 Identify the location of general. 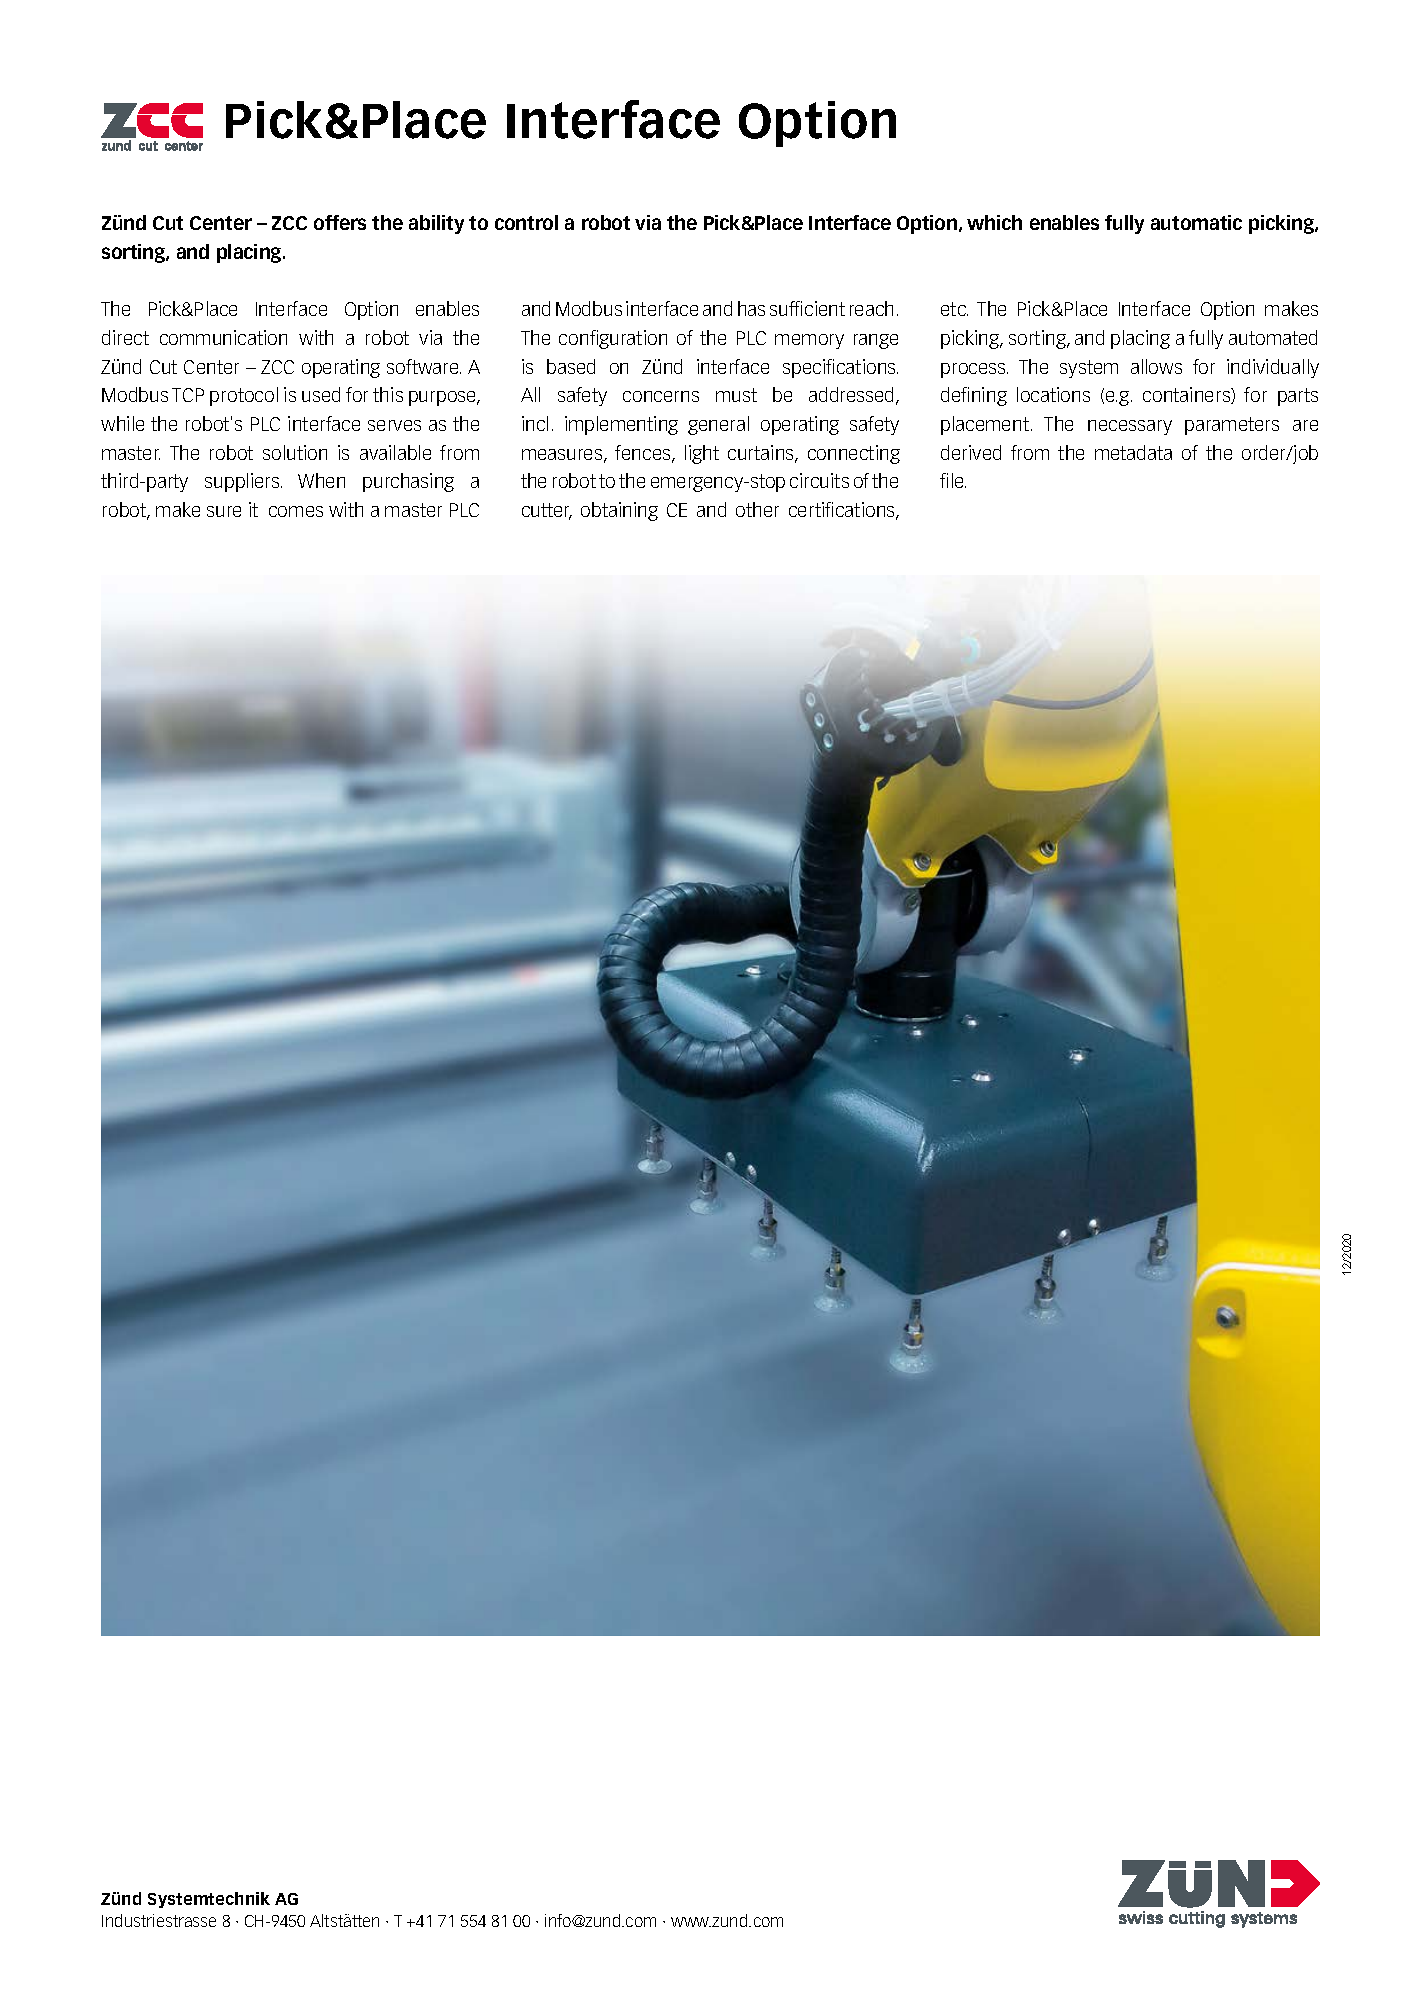
(718, 425).
